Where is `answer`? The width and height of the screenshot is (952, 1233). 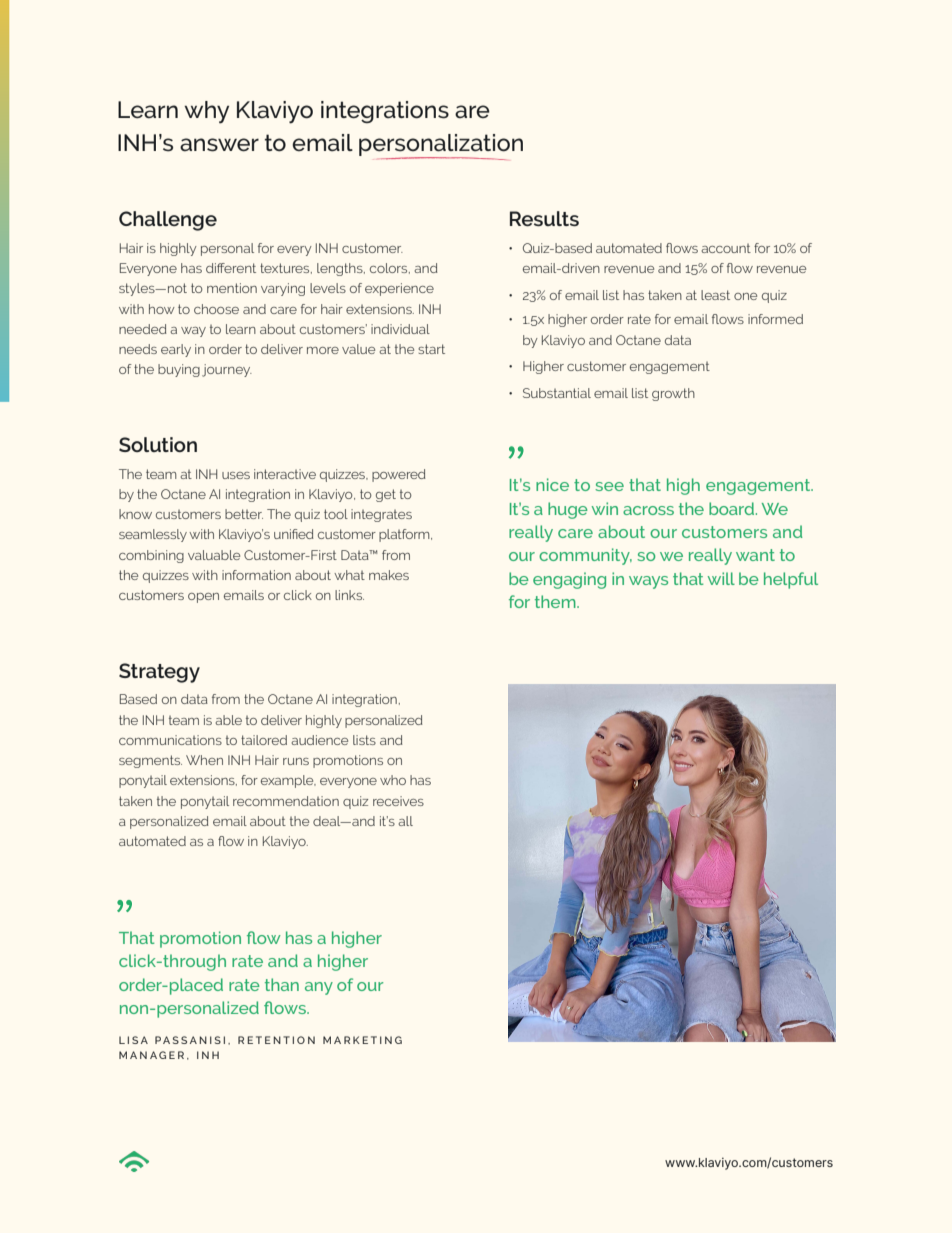 answer is located at coordinates (219, 145).
